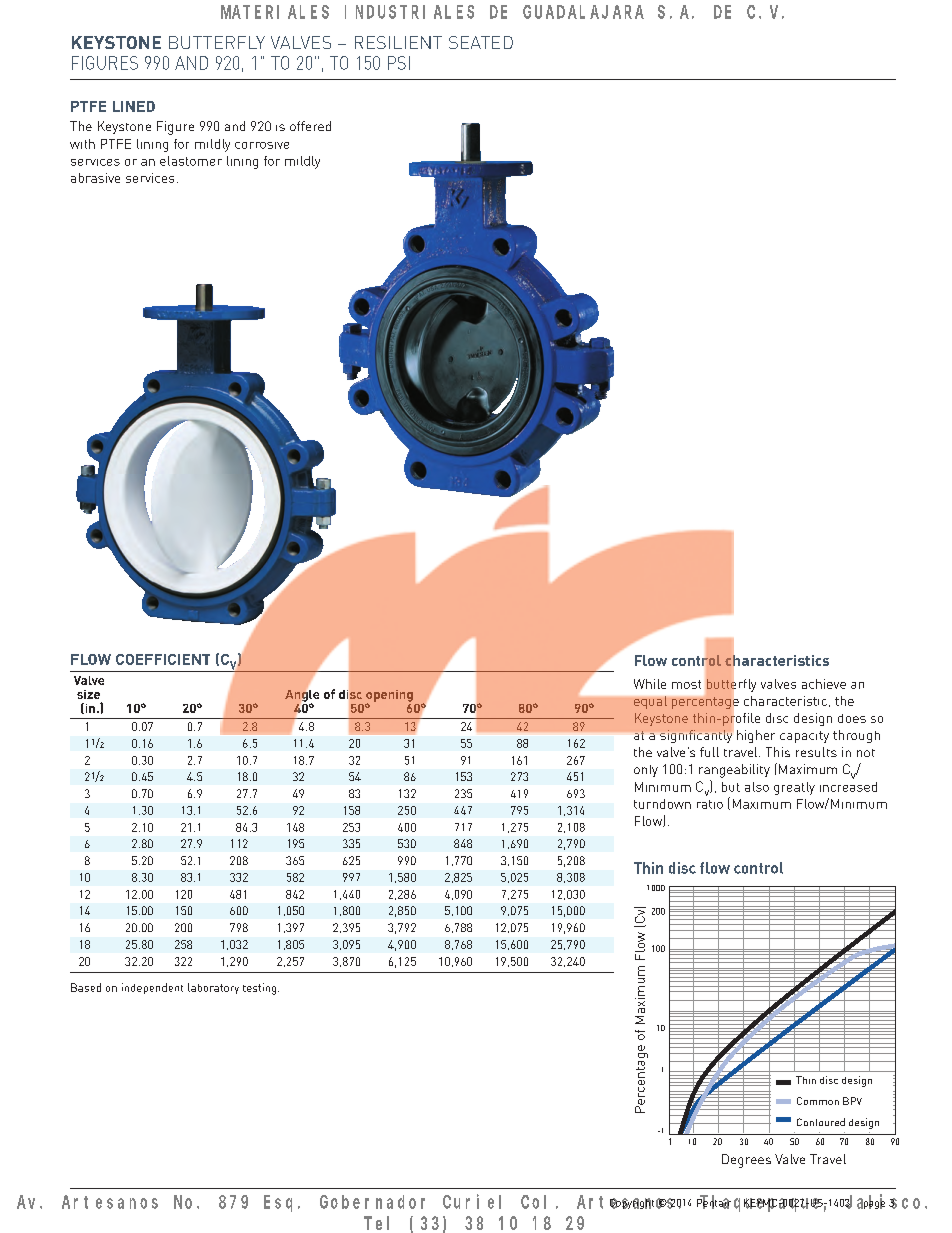 The height and width of the page is (1233, 952). What do you see at coordinates (646, 771) in the page?
I see `only` at bounding box center [646, 771].
